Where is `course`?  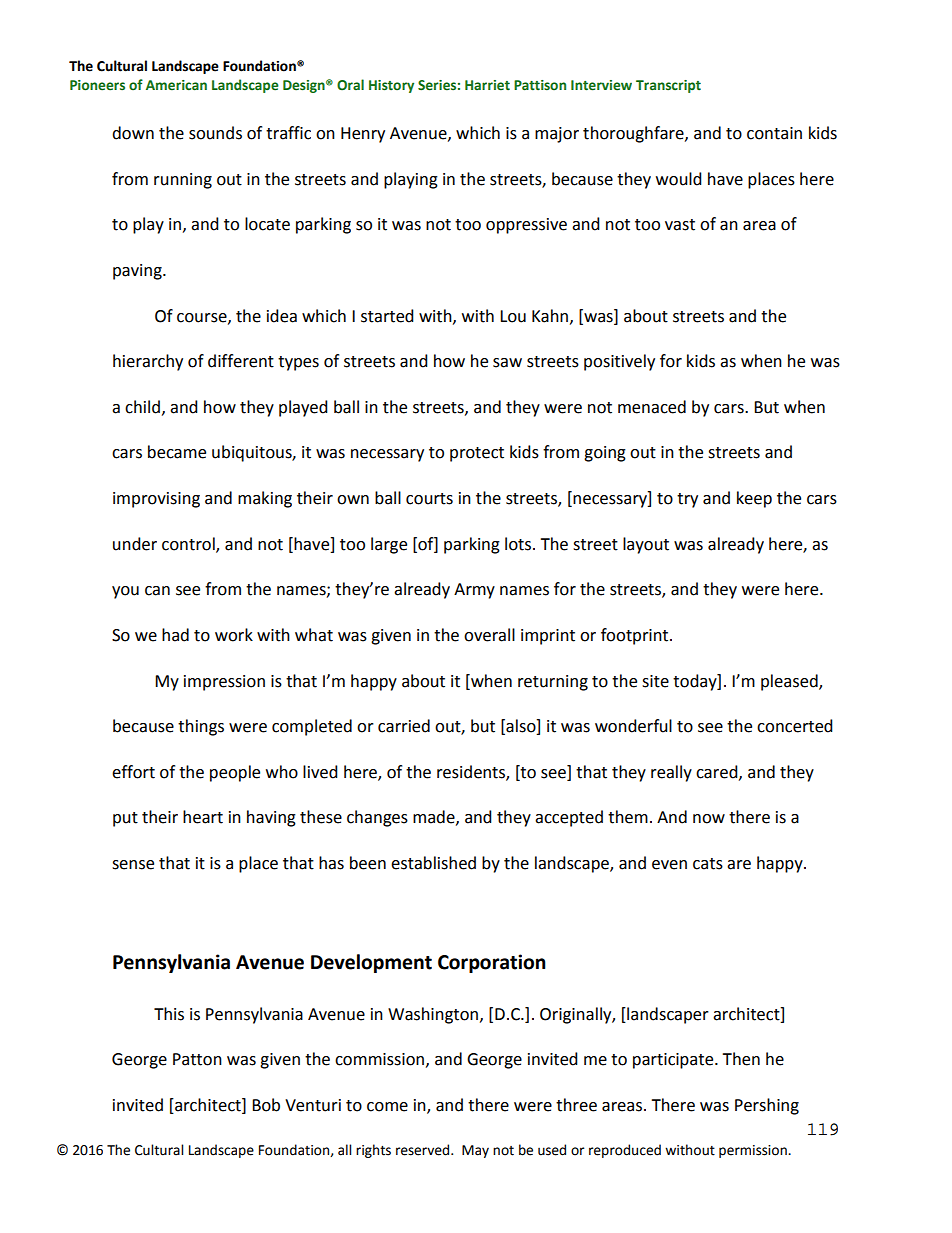 course is located at coordinates (203, 318).
